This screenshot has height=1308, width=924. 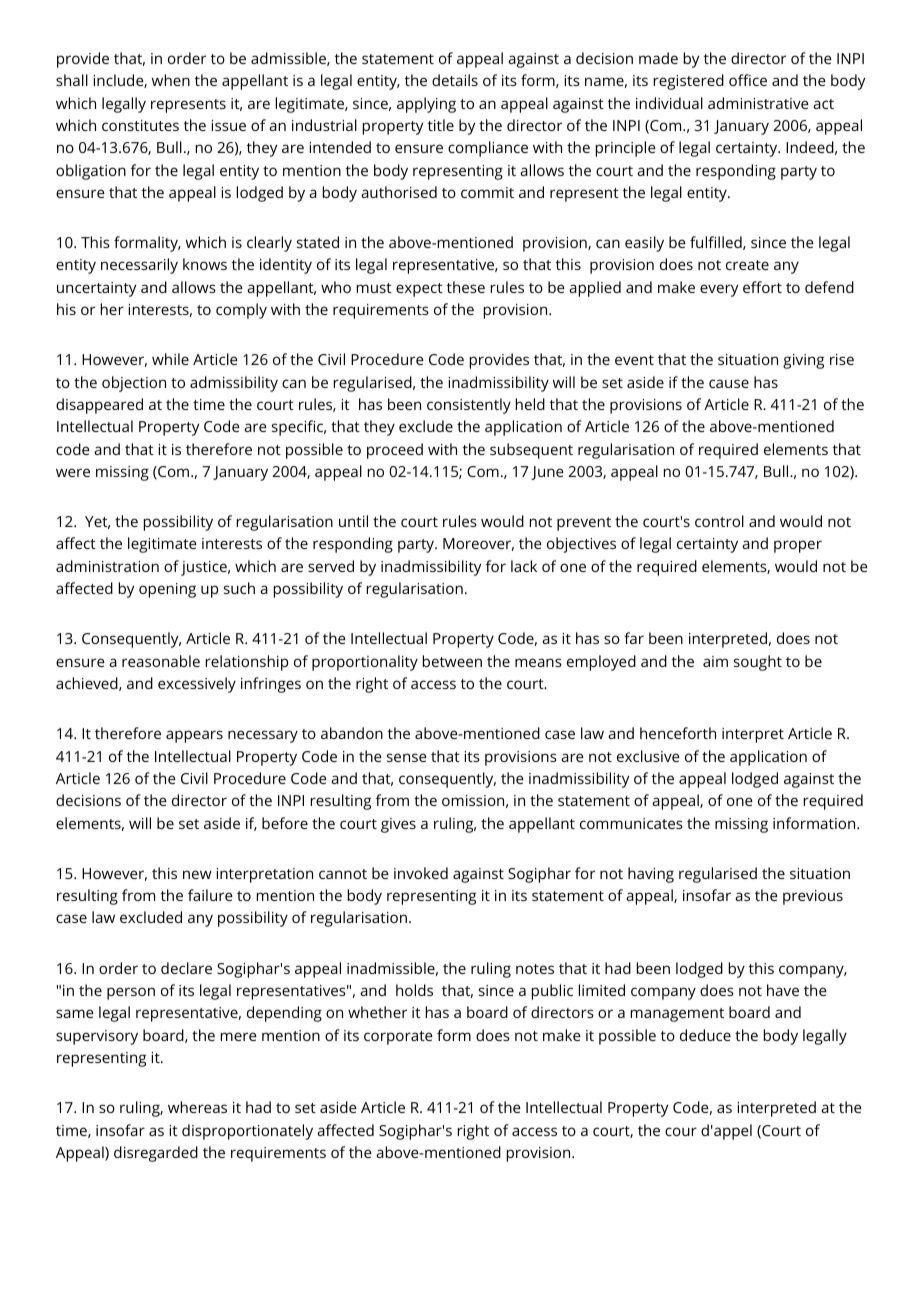 I want to click on sense, so click(x=407, y=757).
